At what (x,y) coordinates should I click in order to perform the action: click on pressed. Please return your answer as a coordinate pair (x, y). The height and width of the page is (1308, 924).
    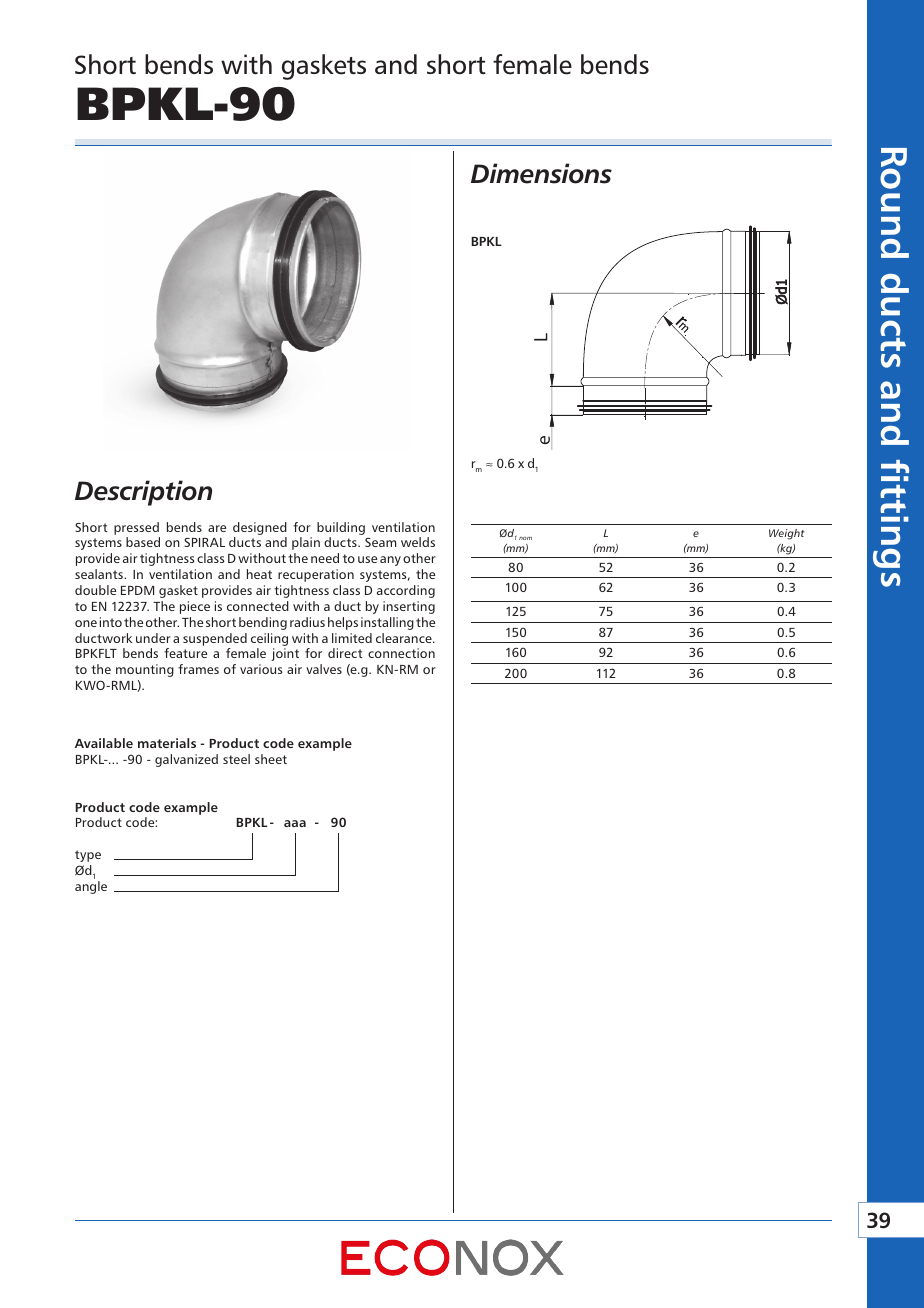
    Looking at the image, I should click on (136, 528).
